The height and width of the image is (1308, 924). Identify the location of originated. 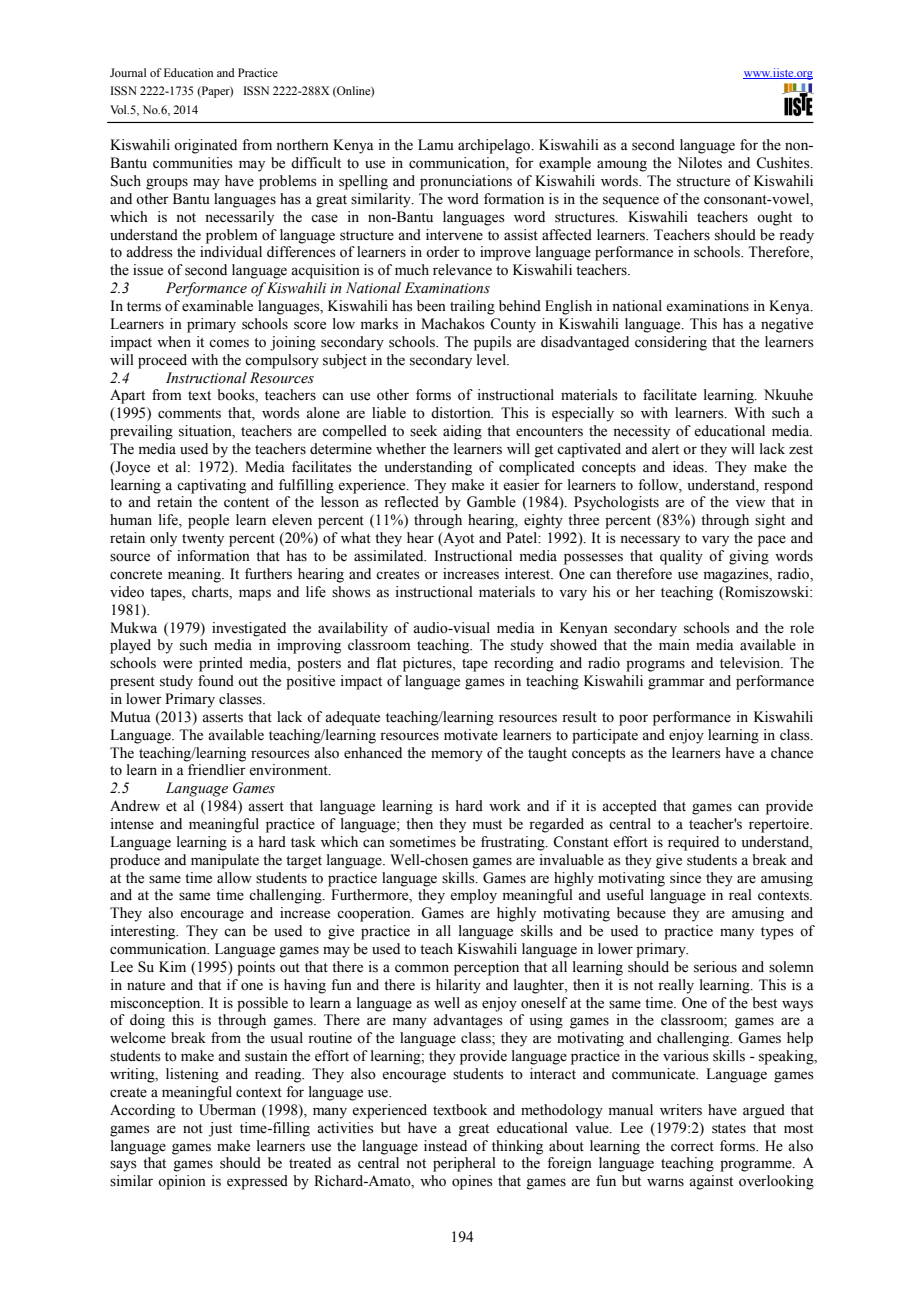
(205, 146).
